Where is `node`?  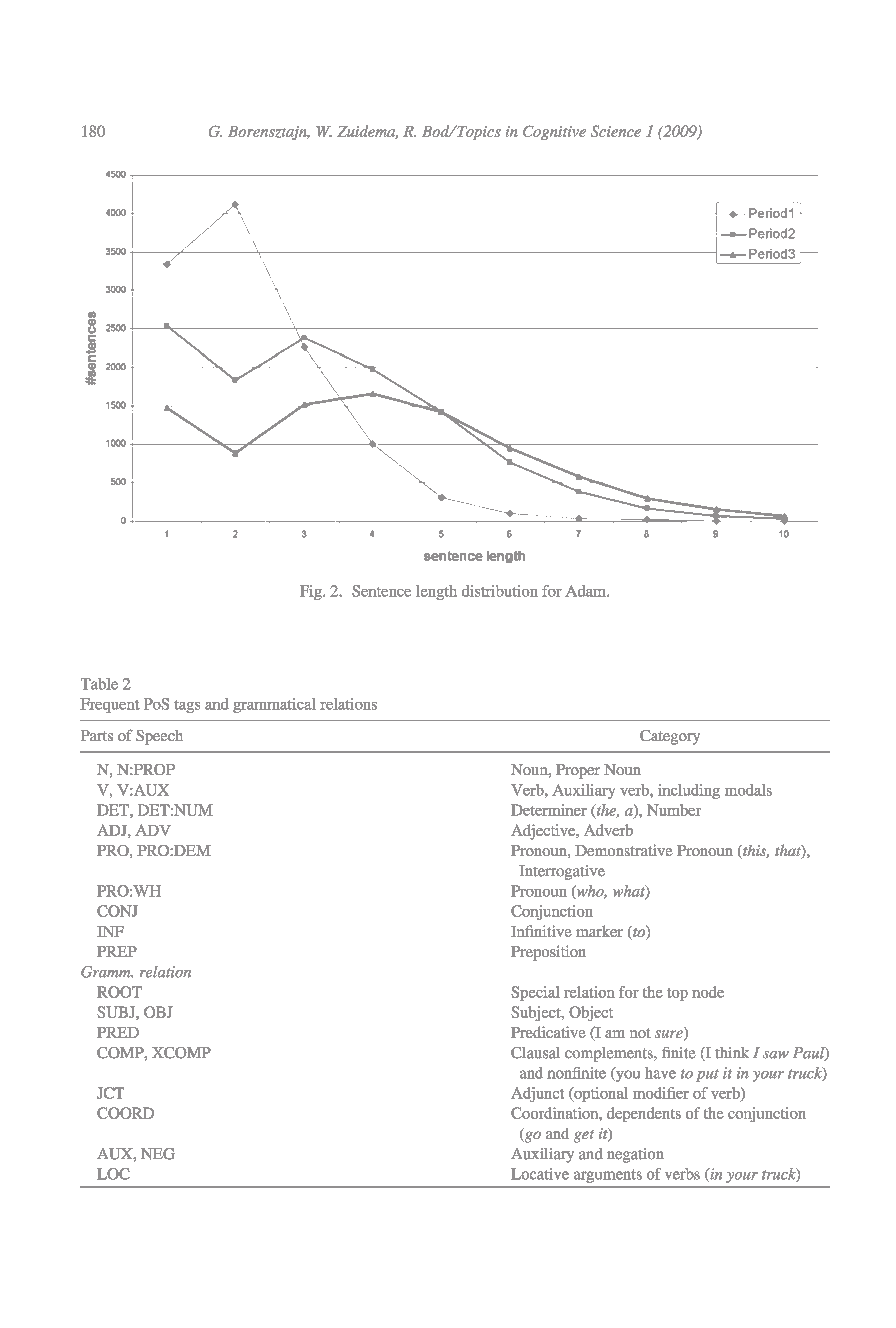
node is located at coordinates (708, 992).
